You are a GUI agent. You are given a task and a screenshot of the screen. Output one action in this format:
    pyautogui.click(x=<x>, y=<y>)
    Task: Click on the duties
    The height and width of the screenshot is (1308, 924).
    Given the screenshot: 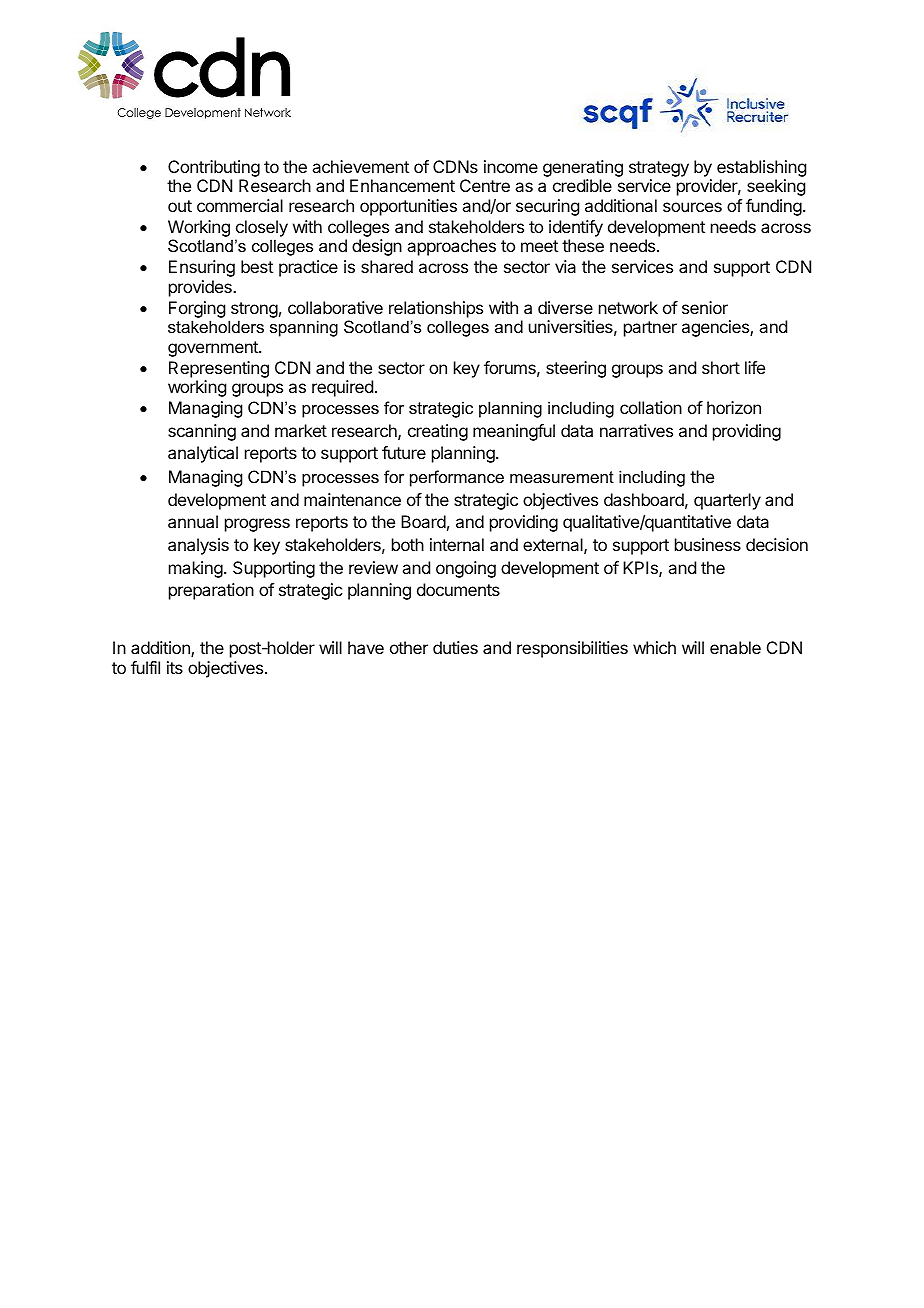 What is the action you would take?
    pyautogui.click(x=455, y=647)
